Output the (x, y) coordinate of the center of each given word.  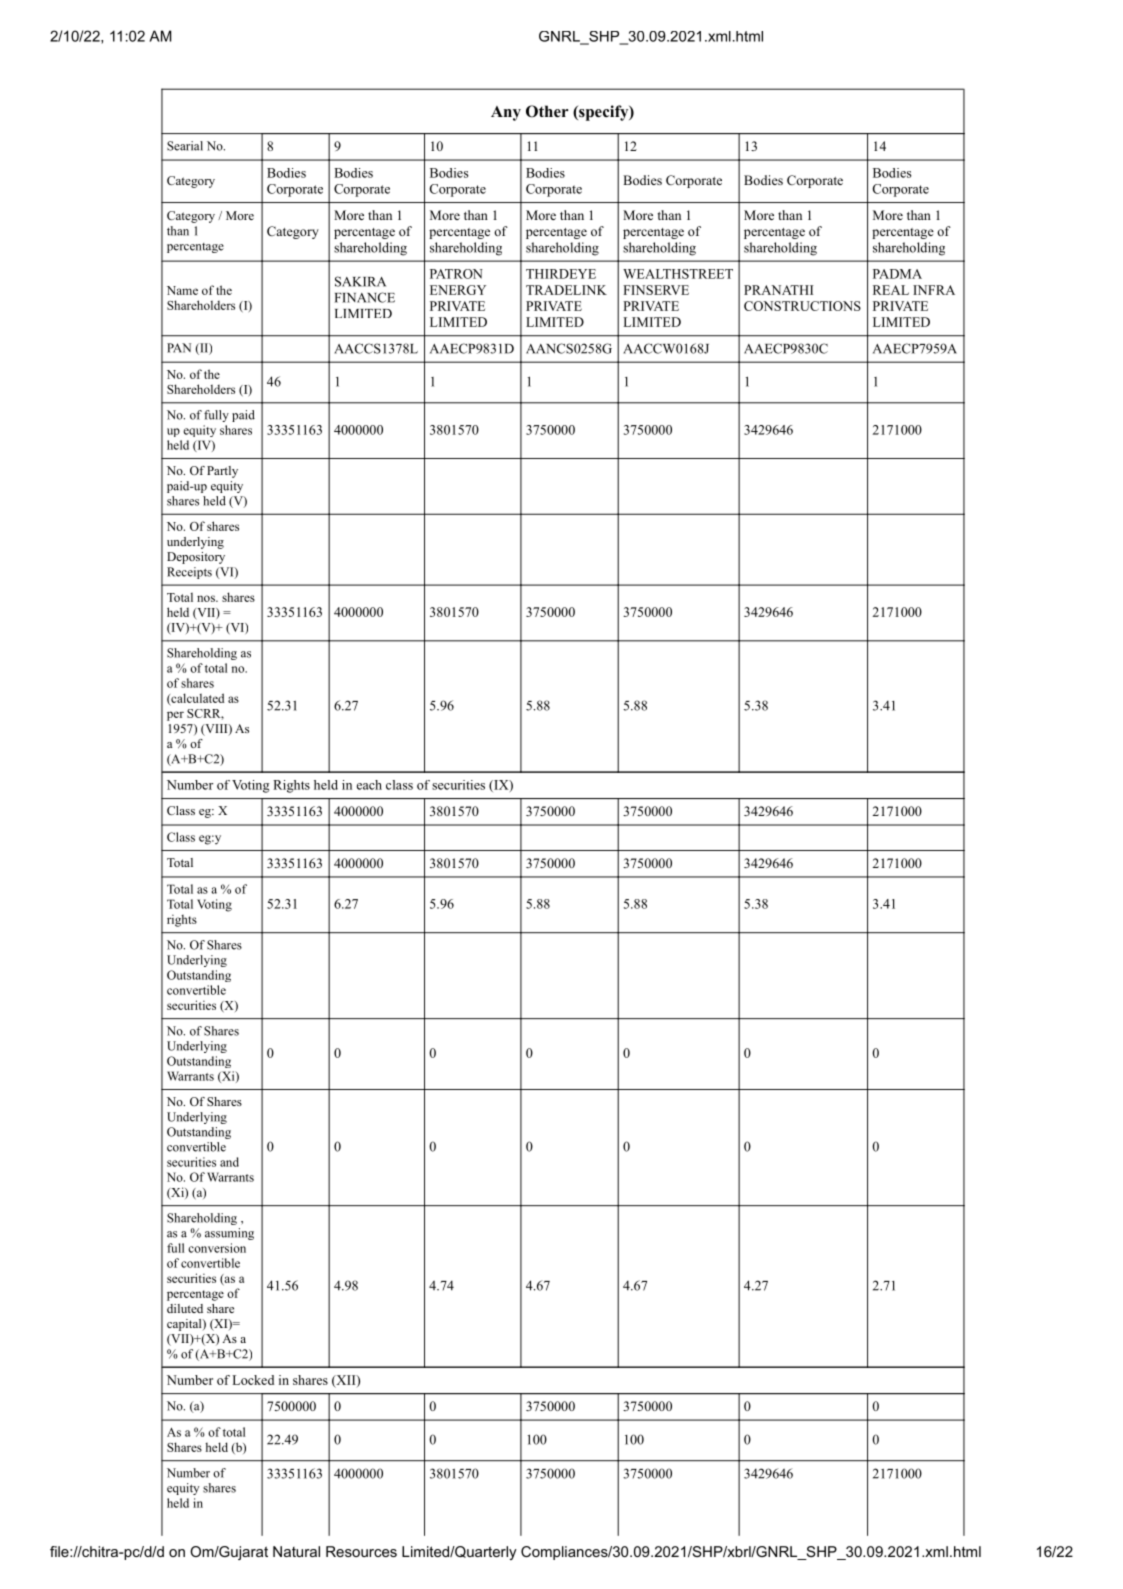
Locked (253, 1380)
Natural (296, 1551)
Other (547, 111)
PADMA (897, 274)
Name (182, 290)
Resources (361, 1551)
